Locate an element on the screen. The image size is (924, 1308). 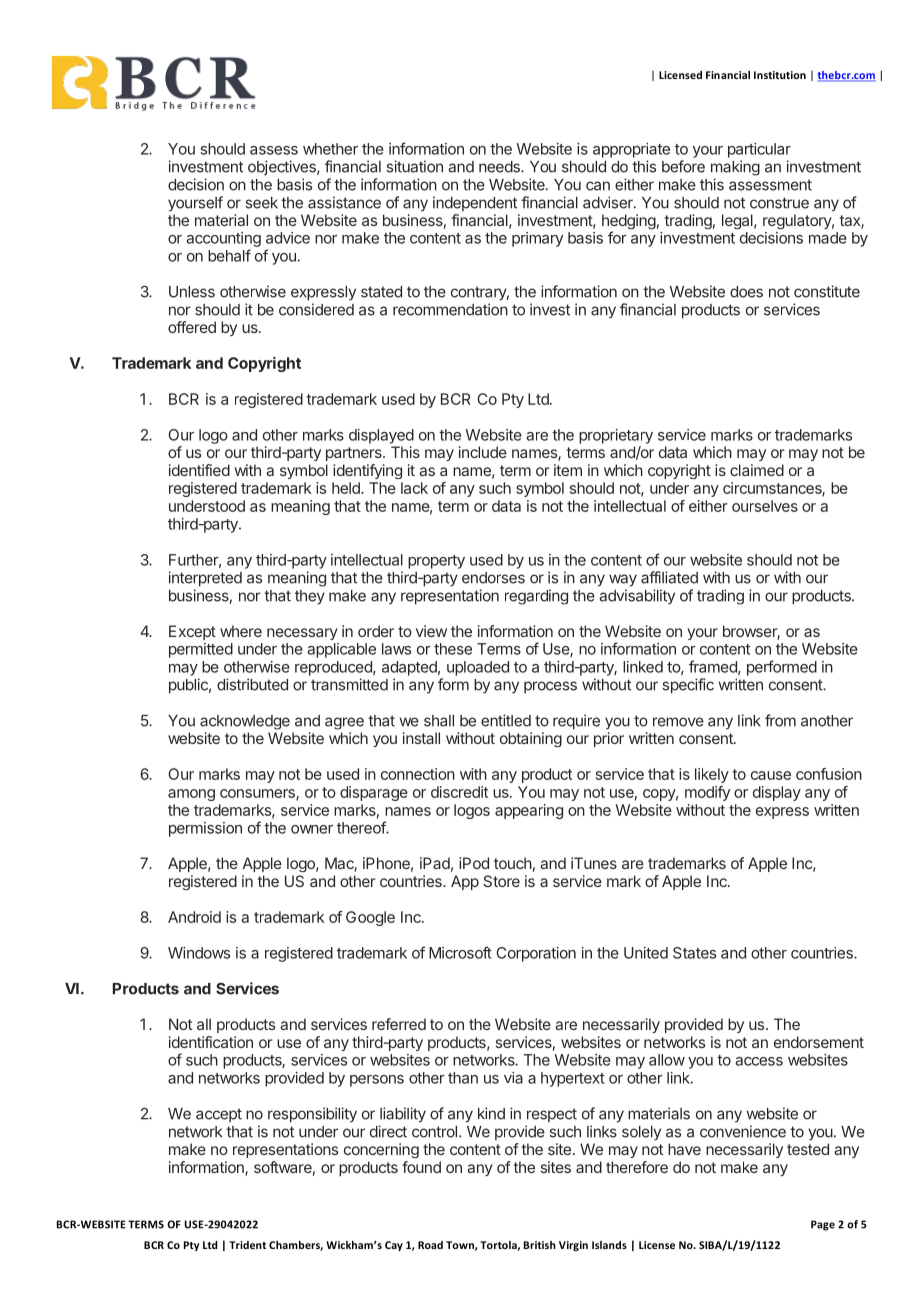
Trident is located at coordinates (247, 1245).
